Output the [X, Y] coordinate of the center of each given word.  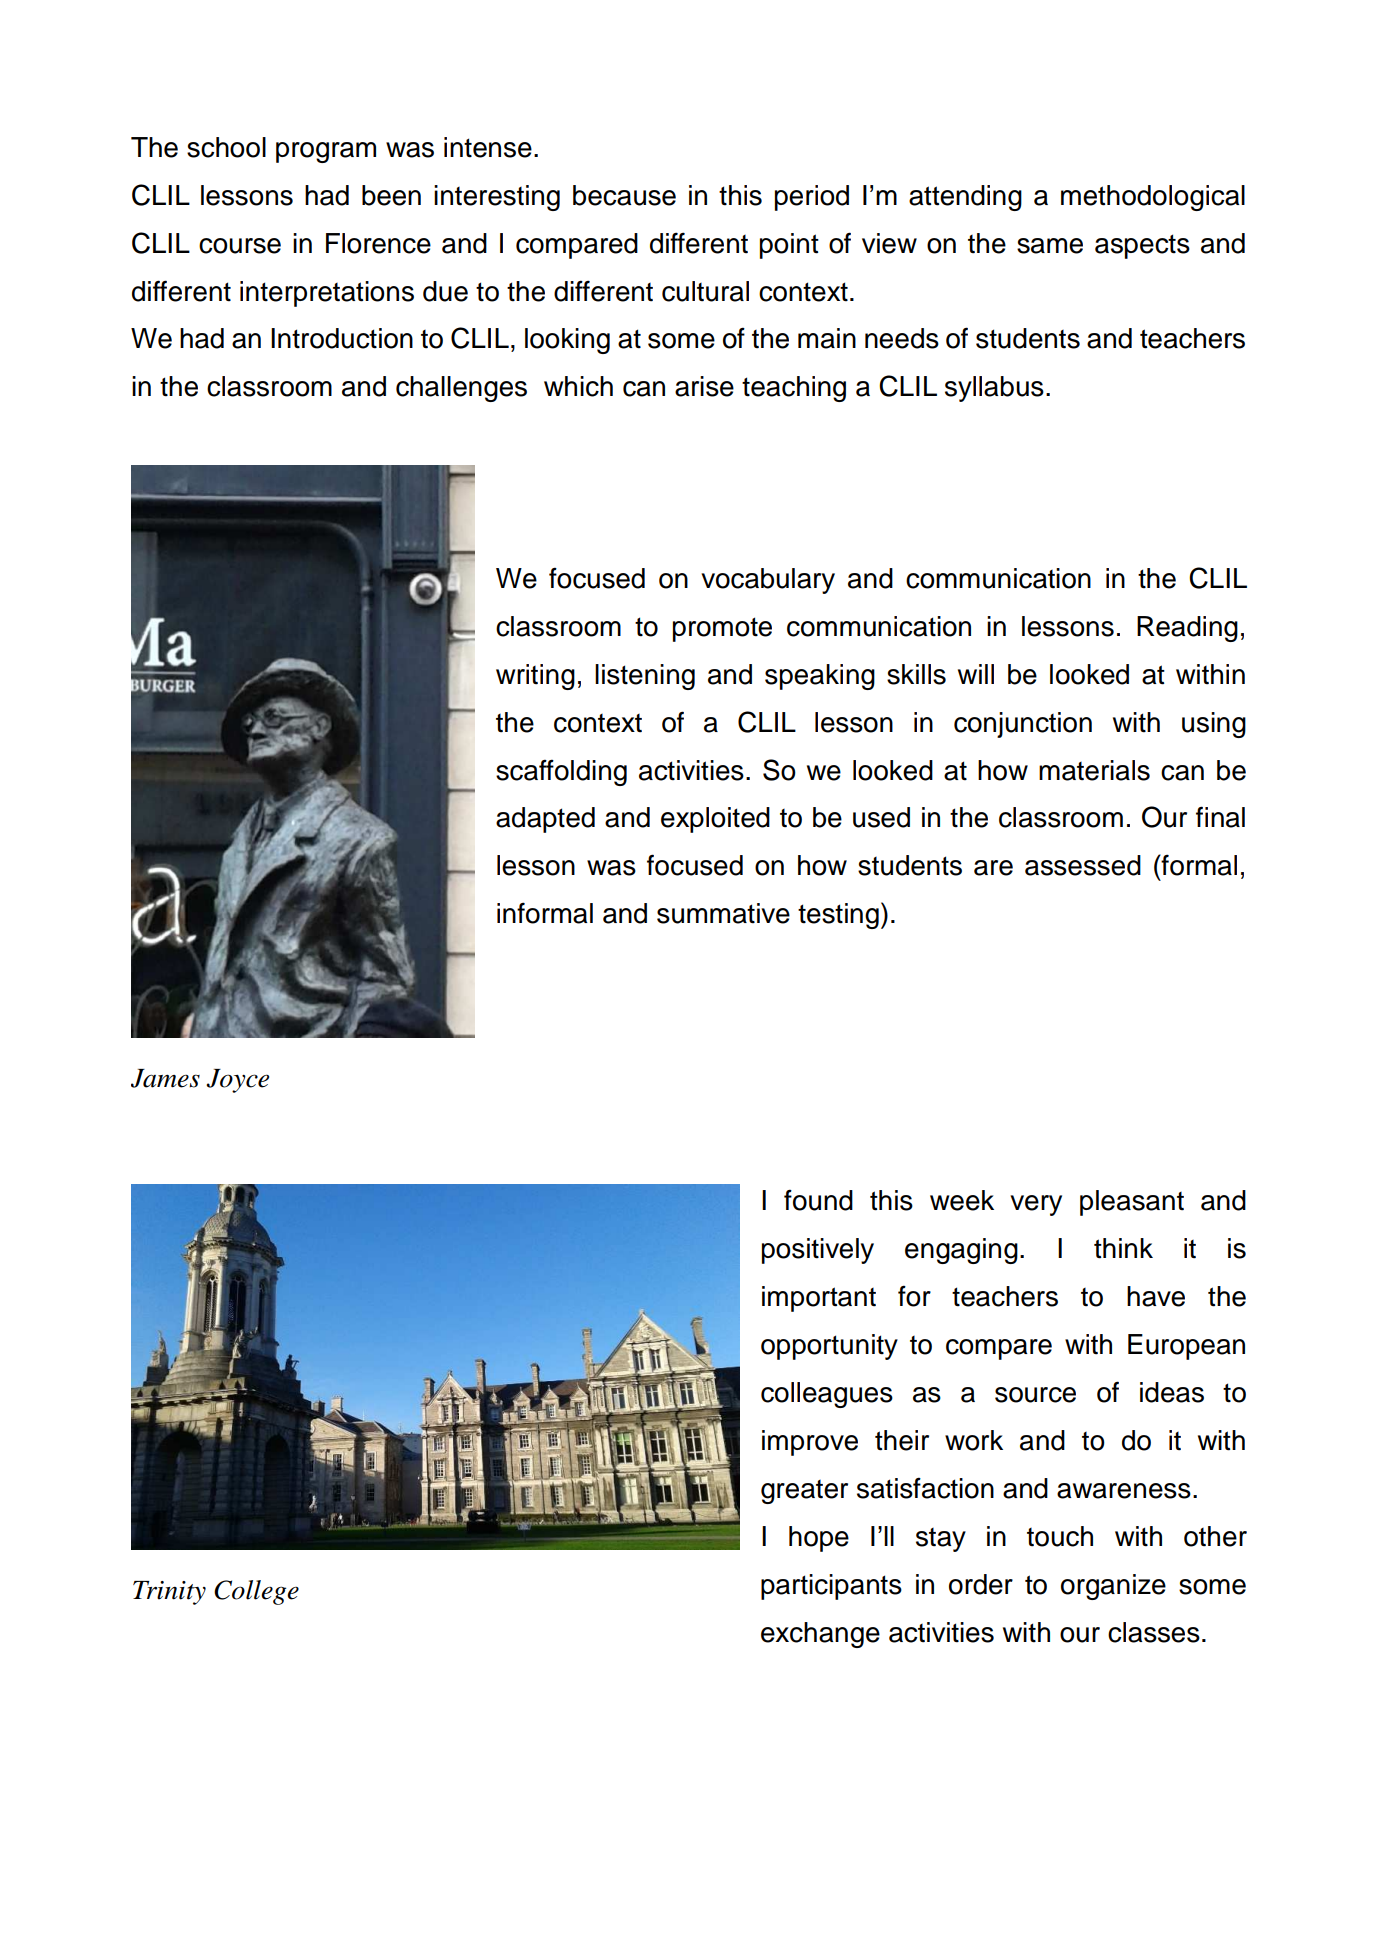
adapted [545, 820]
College [256, 1592]
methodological [1153, 198]
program [326, 152]
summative [723, 913]
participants [831, 1587]
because [624, 195]
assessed [1083, 865]
